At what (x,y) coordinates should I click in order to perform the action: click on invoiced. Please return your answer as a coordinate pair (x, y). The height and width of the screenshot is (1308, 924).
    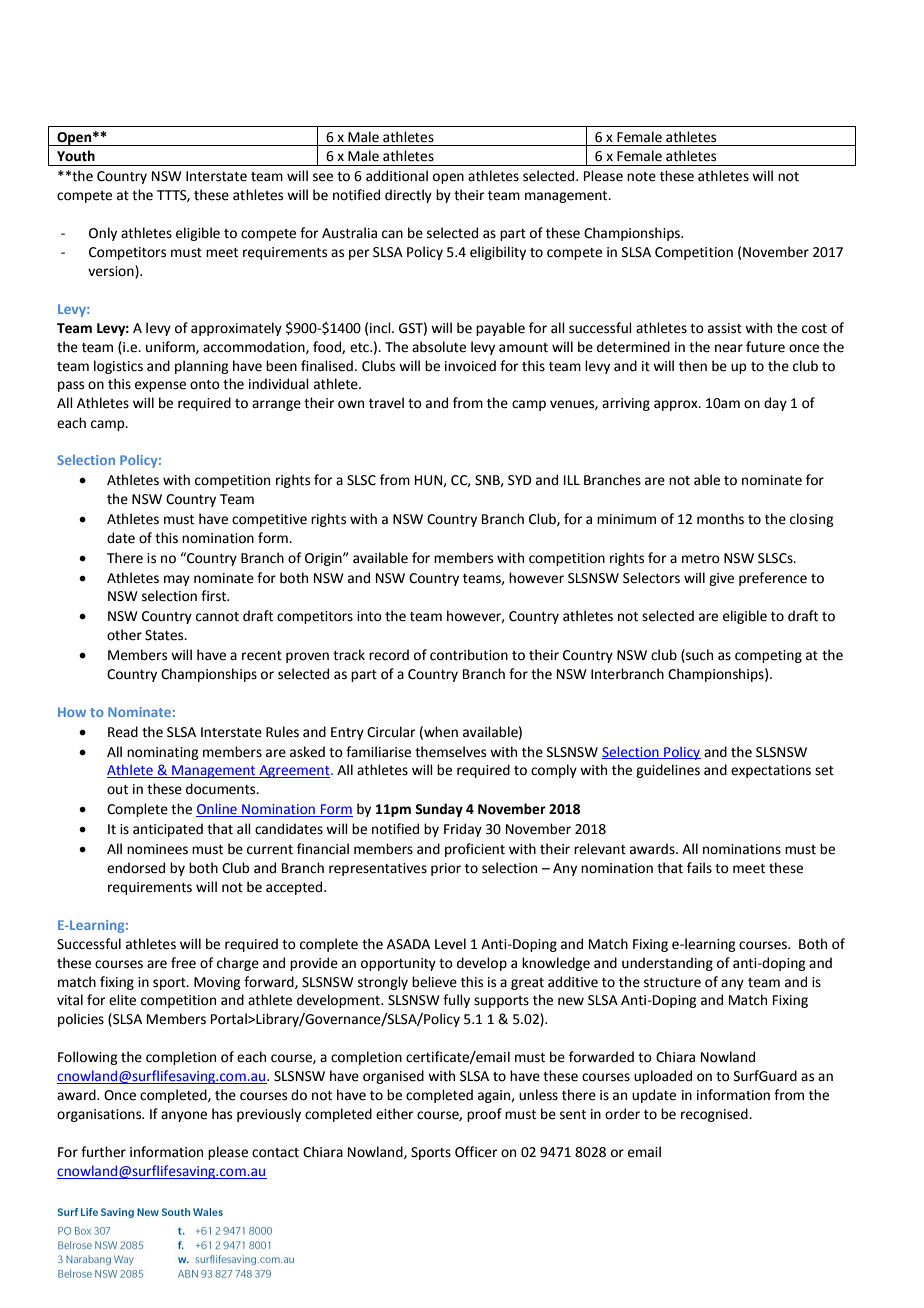
    Looking at the image, I should click on (470, 366).
